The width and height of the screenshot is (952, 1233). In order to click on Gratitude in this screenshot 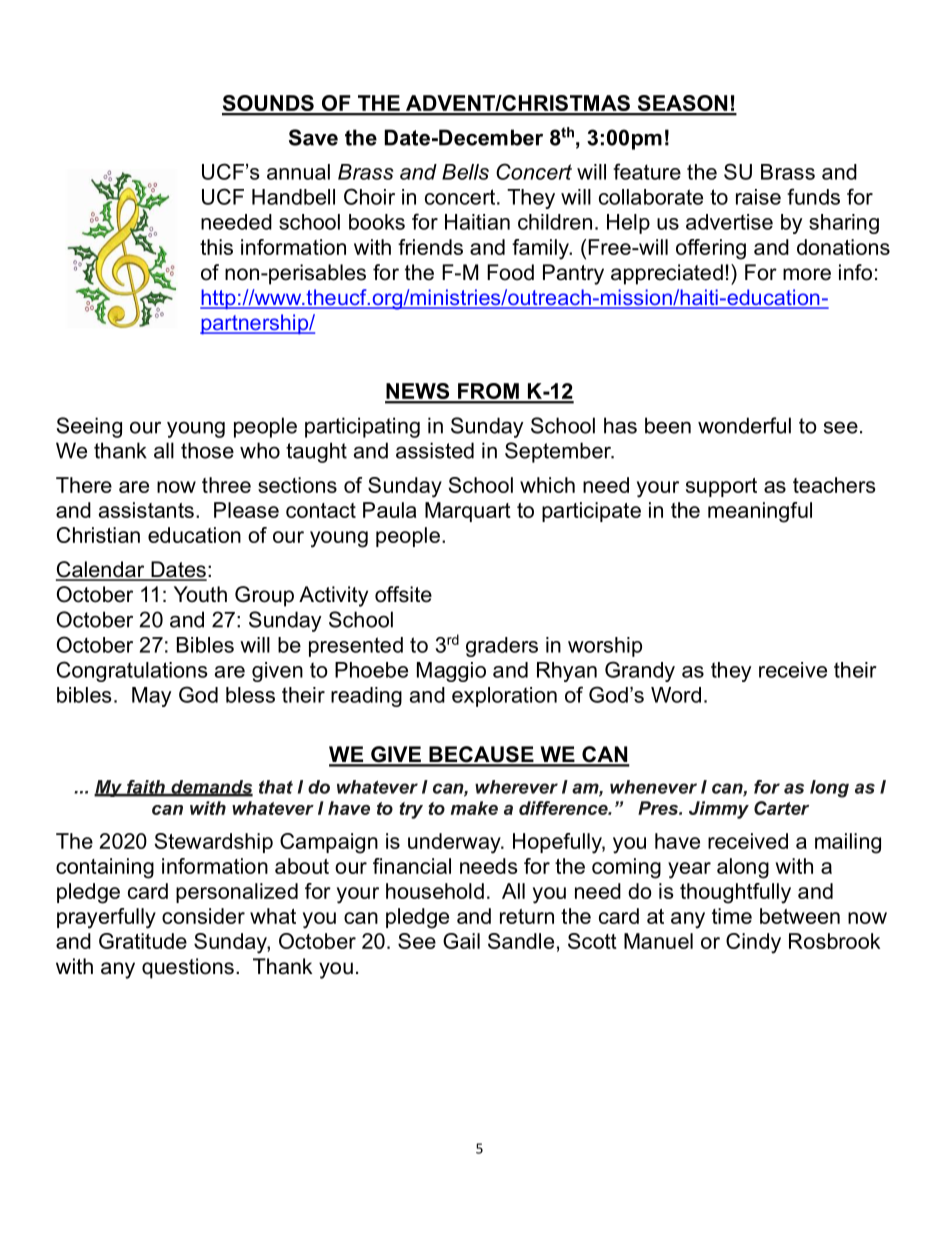, I will do `click(143, 941)`.
